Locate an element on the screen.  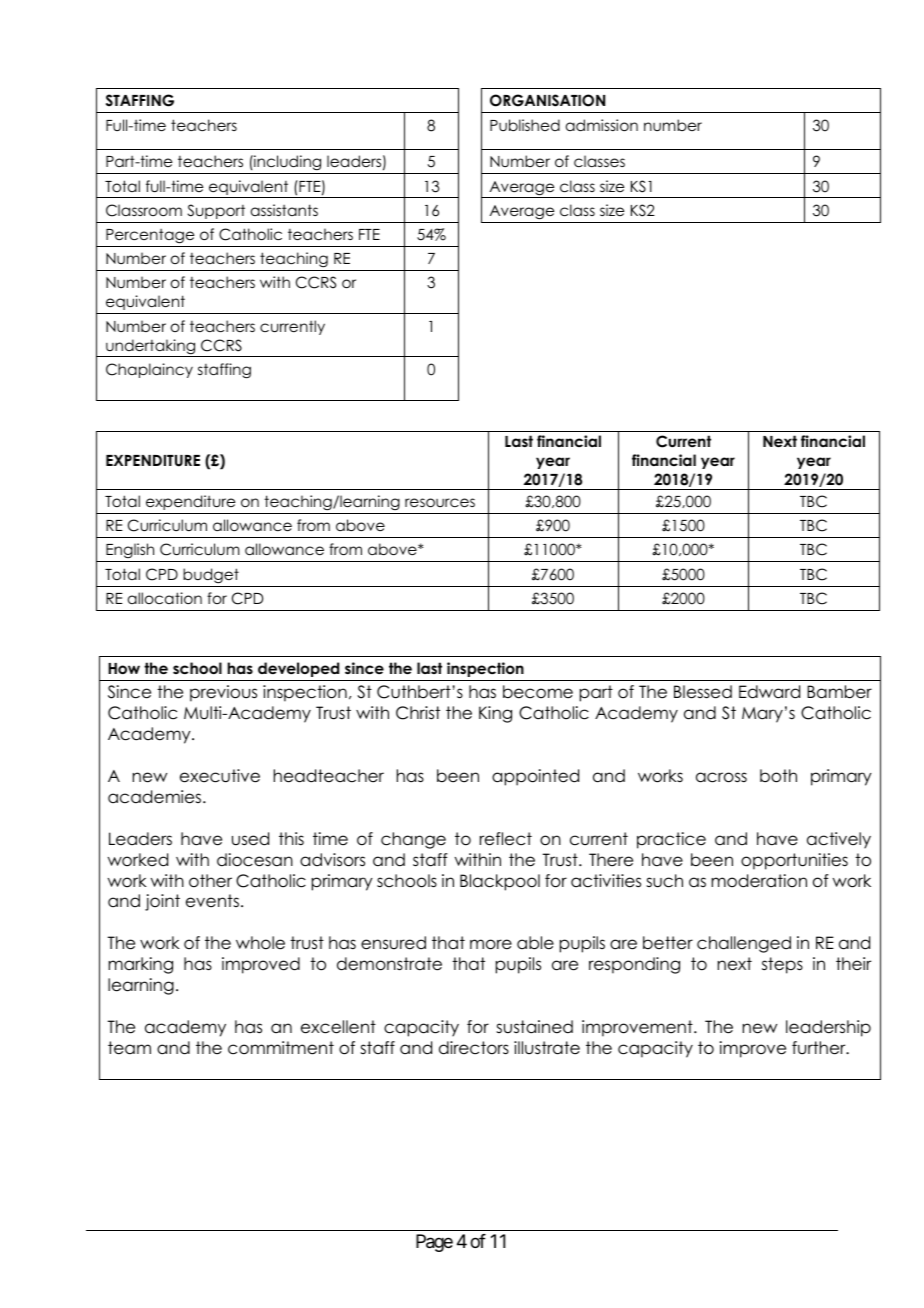
budget is located at coordinates (211, 576).
